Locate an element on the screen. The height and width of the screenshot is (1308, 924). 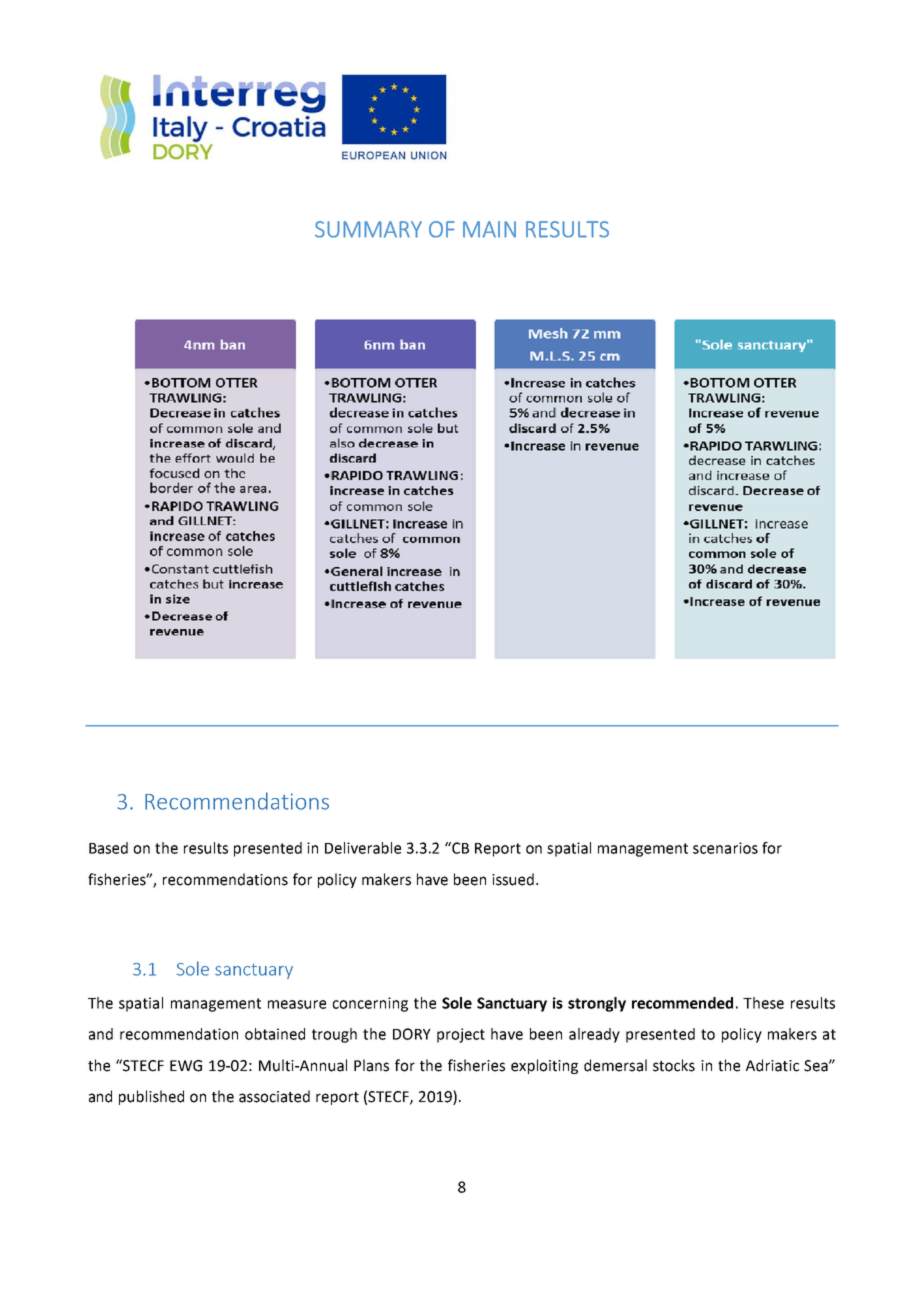
project is located at coordinates (461, 1035).
